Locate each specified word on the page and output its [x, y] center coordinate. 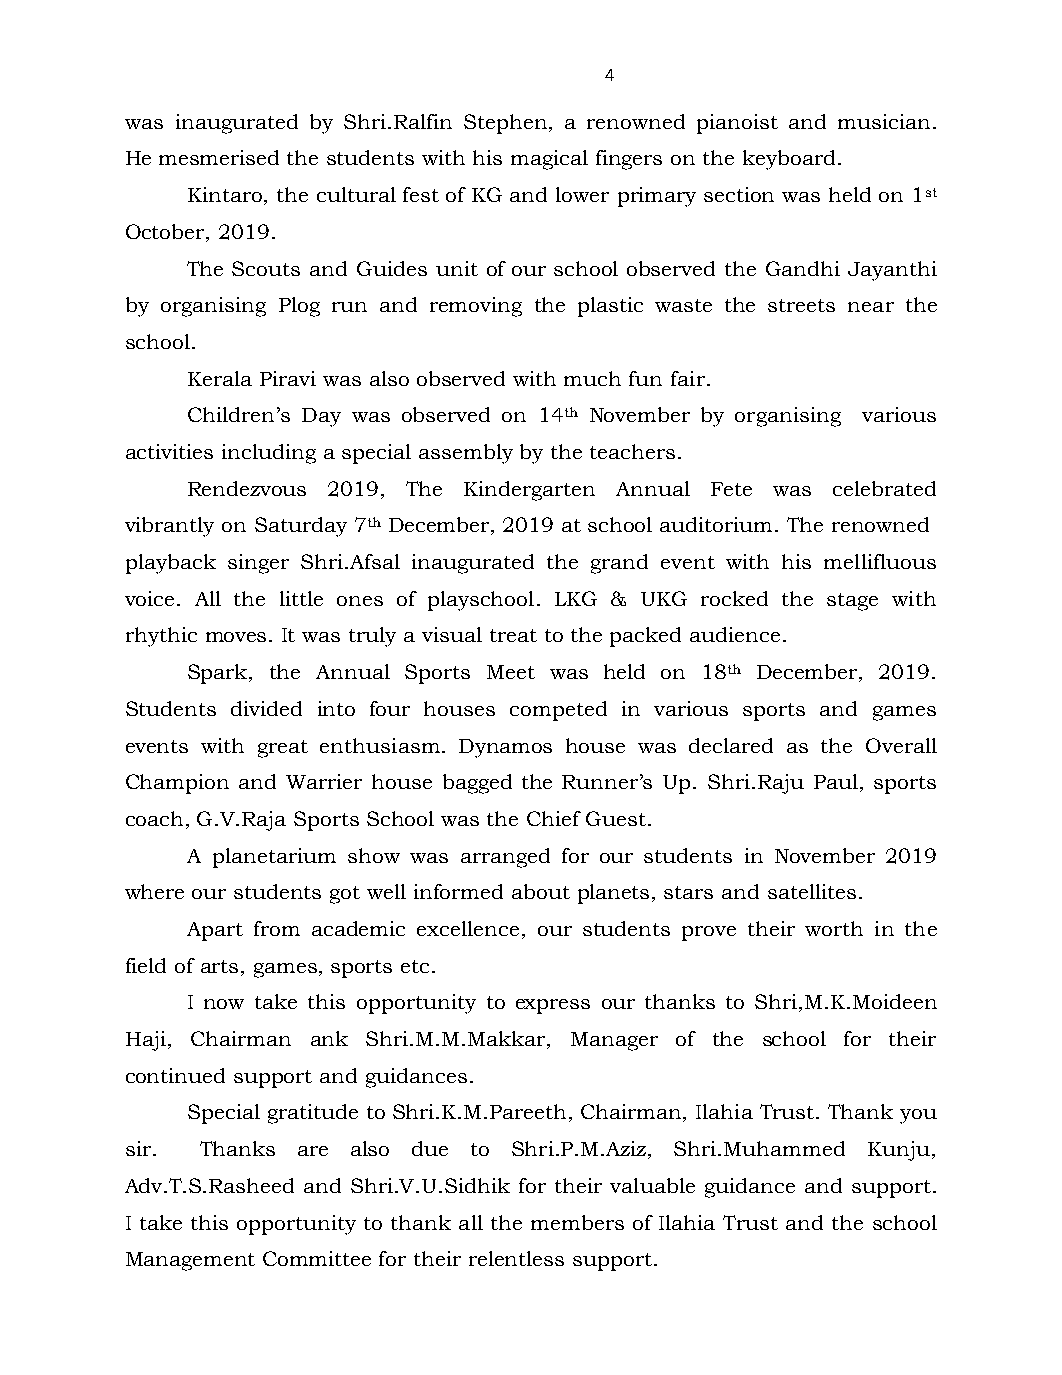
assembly [466, 454]
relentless [516, 1258]
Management [190, 1261]
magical [549, 160]
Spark [219, 674]
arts [219, 966]
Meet [511, 672]
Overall [901, 745]
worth [834, 928]
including [269, 454]
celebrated [884, 488]
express [553, 1006]
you [918, 1116]
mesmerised [219, 157]
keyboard [789, 160]
